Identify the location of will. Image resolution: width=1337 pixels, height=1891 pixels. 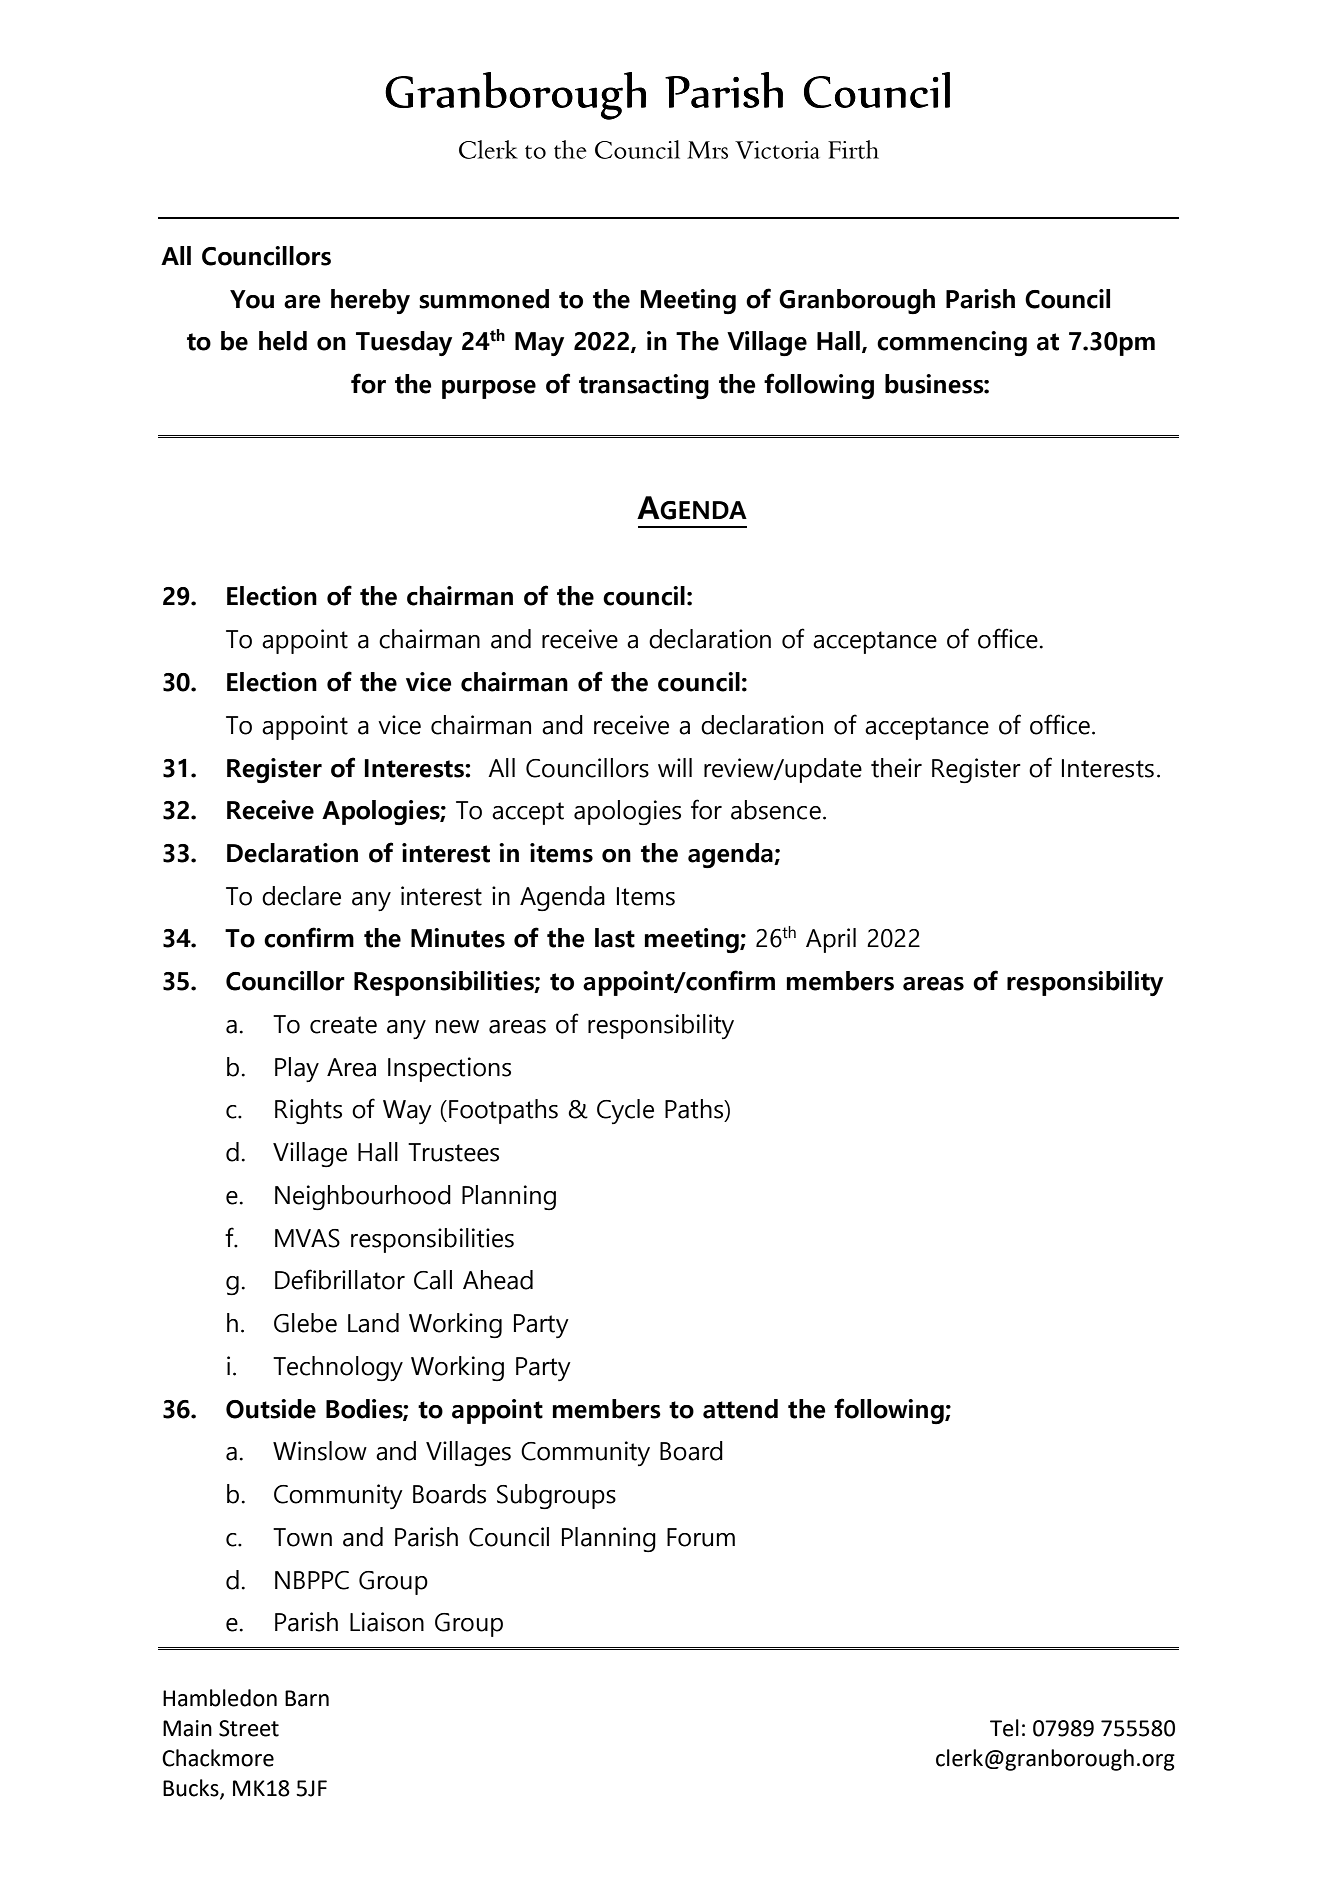
(675, 767).
